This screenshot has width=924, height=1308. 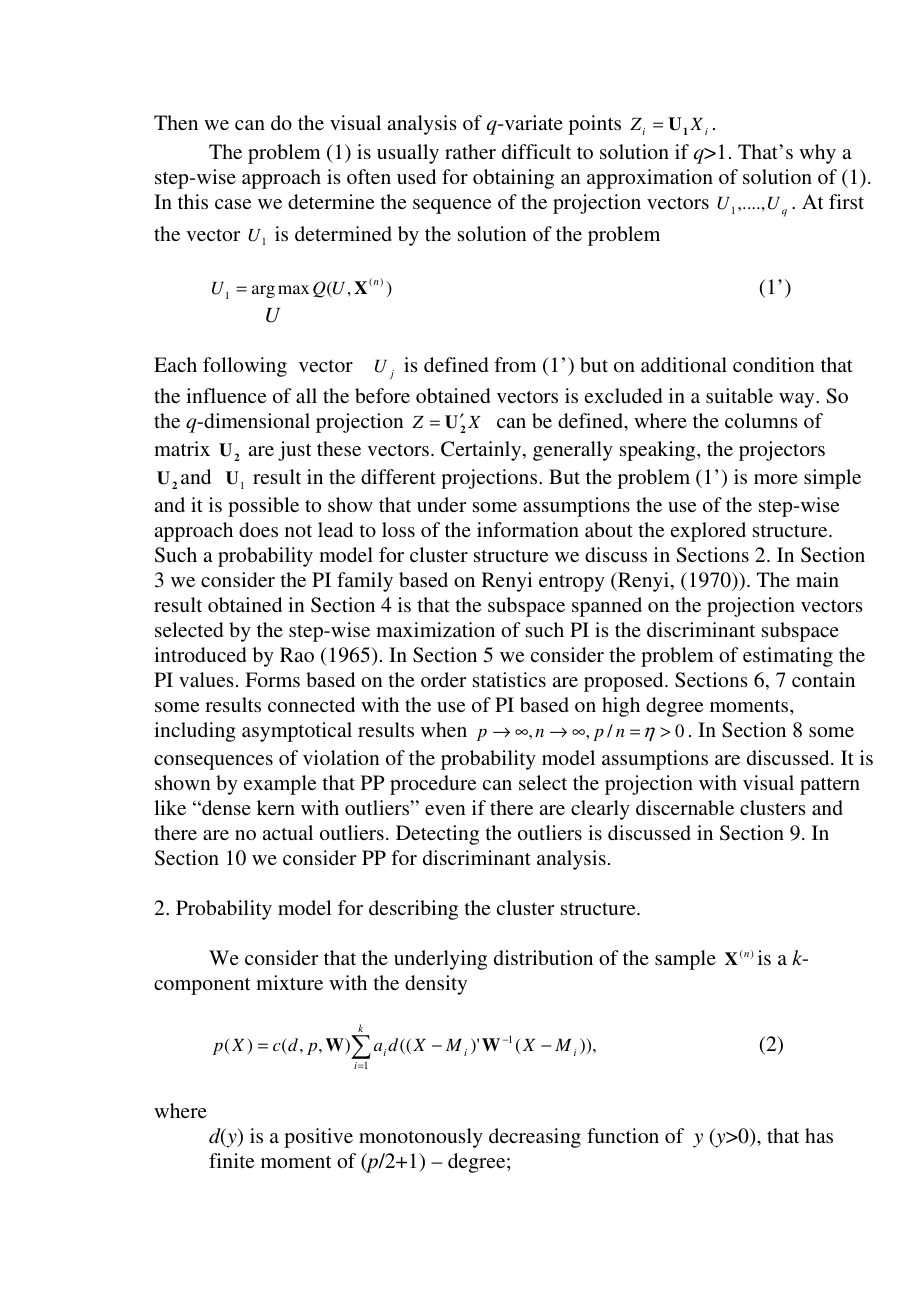 I want to click on possible, so click(x=263, y=507).
